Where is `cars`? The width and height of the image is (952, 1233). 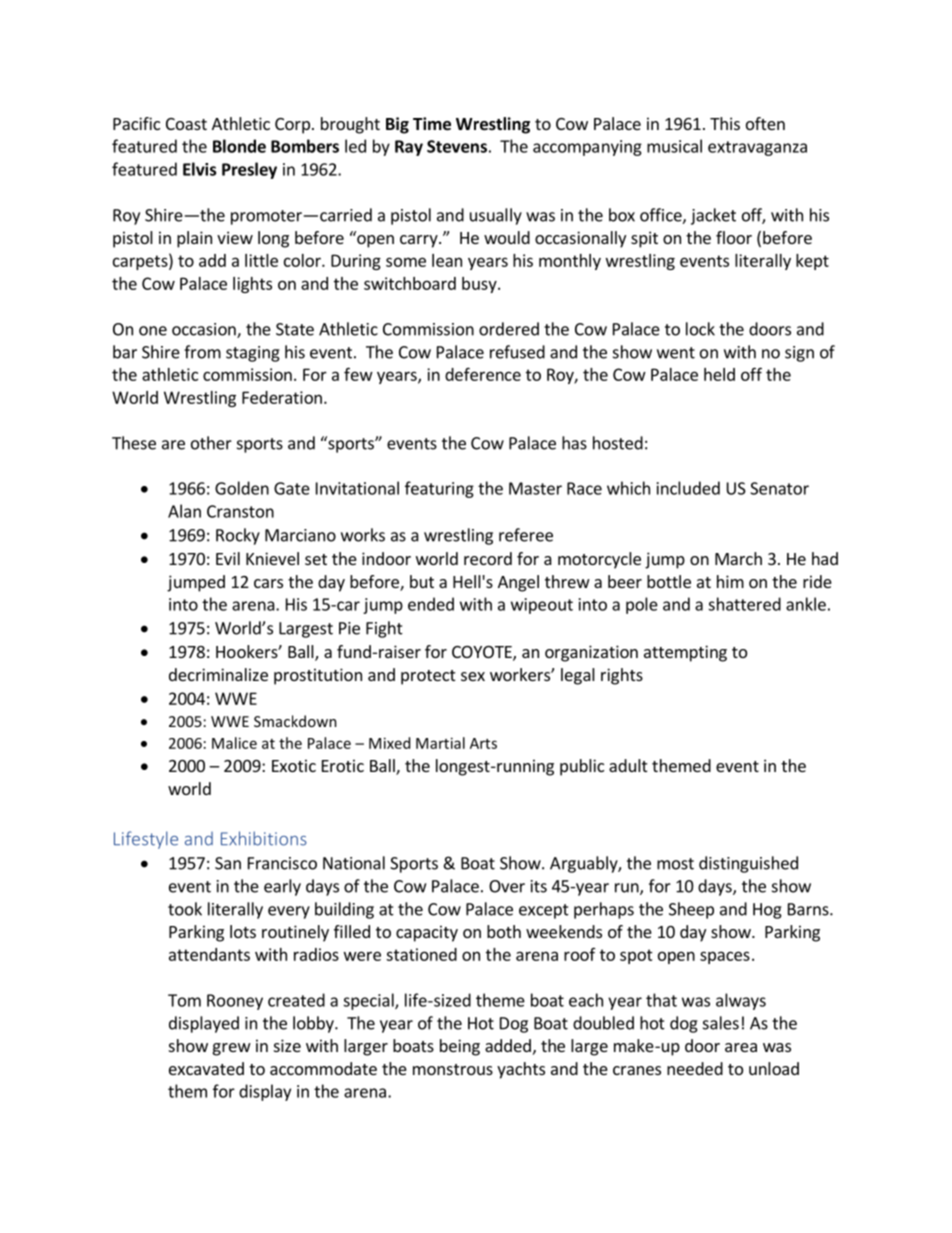 cars is located at coordinates (268, 583).
